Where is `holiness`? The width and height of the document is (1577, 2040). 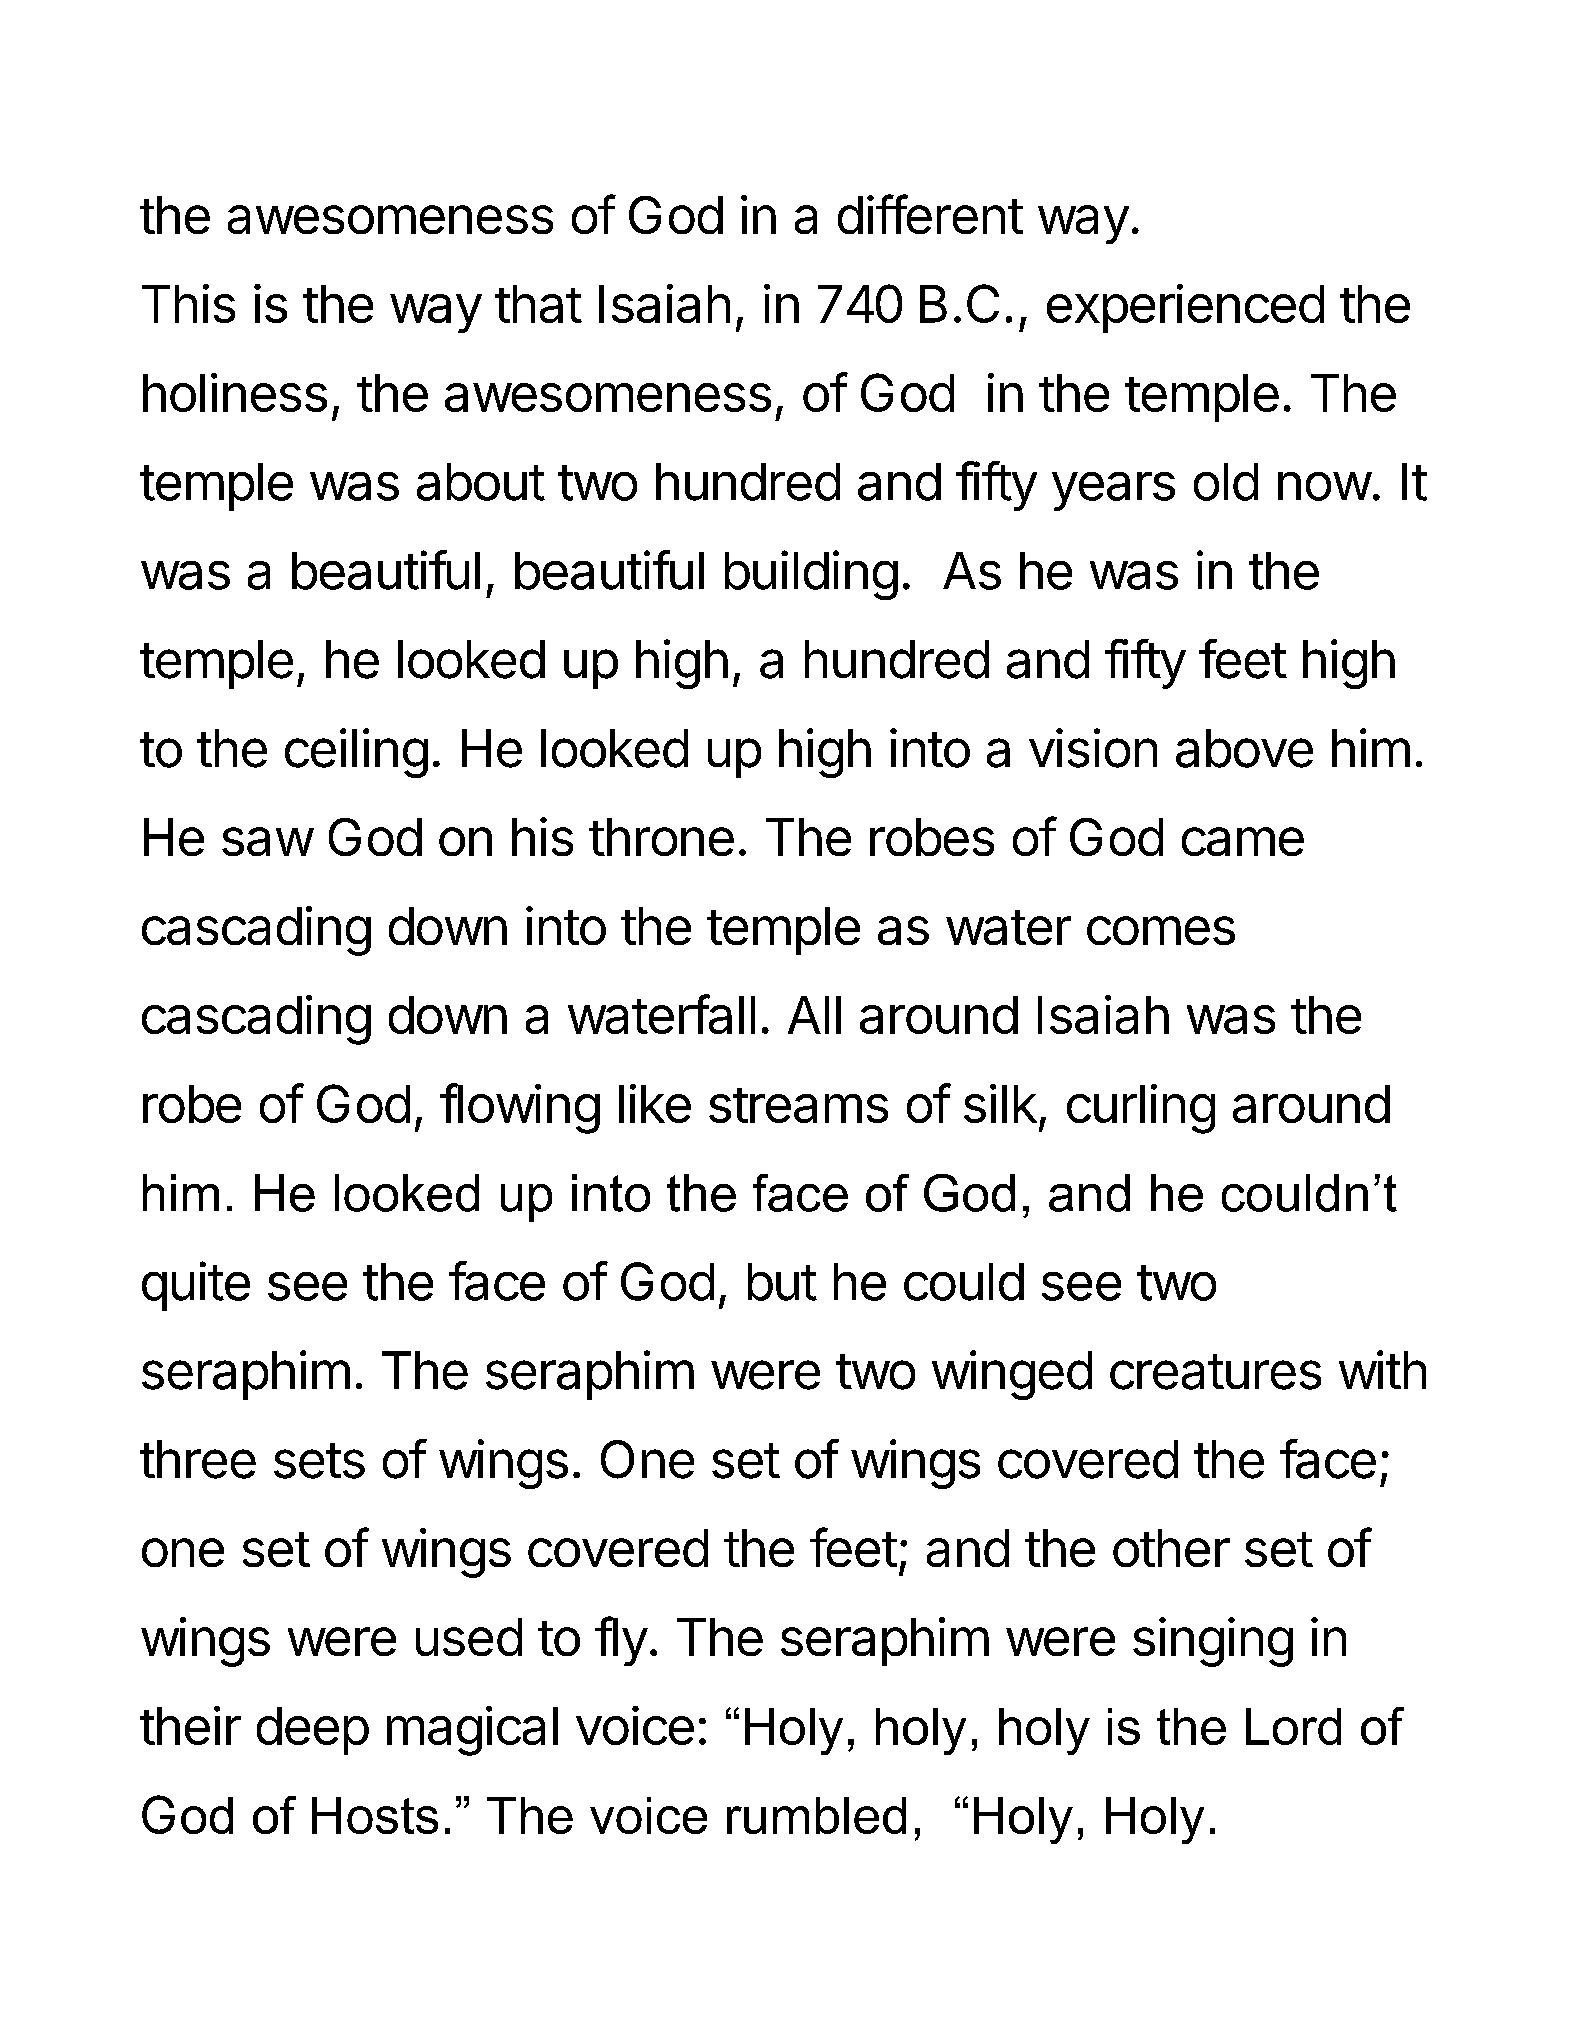 holiness is located at coordinates (235, 392).
